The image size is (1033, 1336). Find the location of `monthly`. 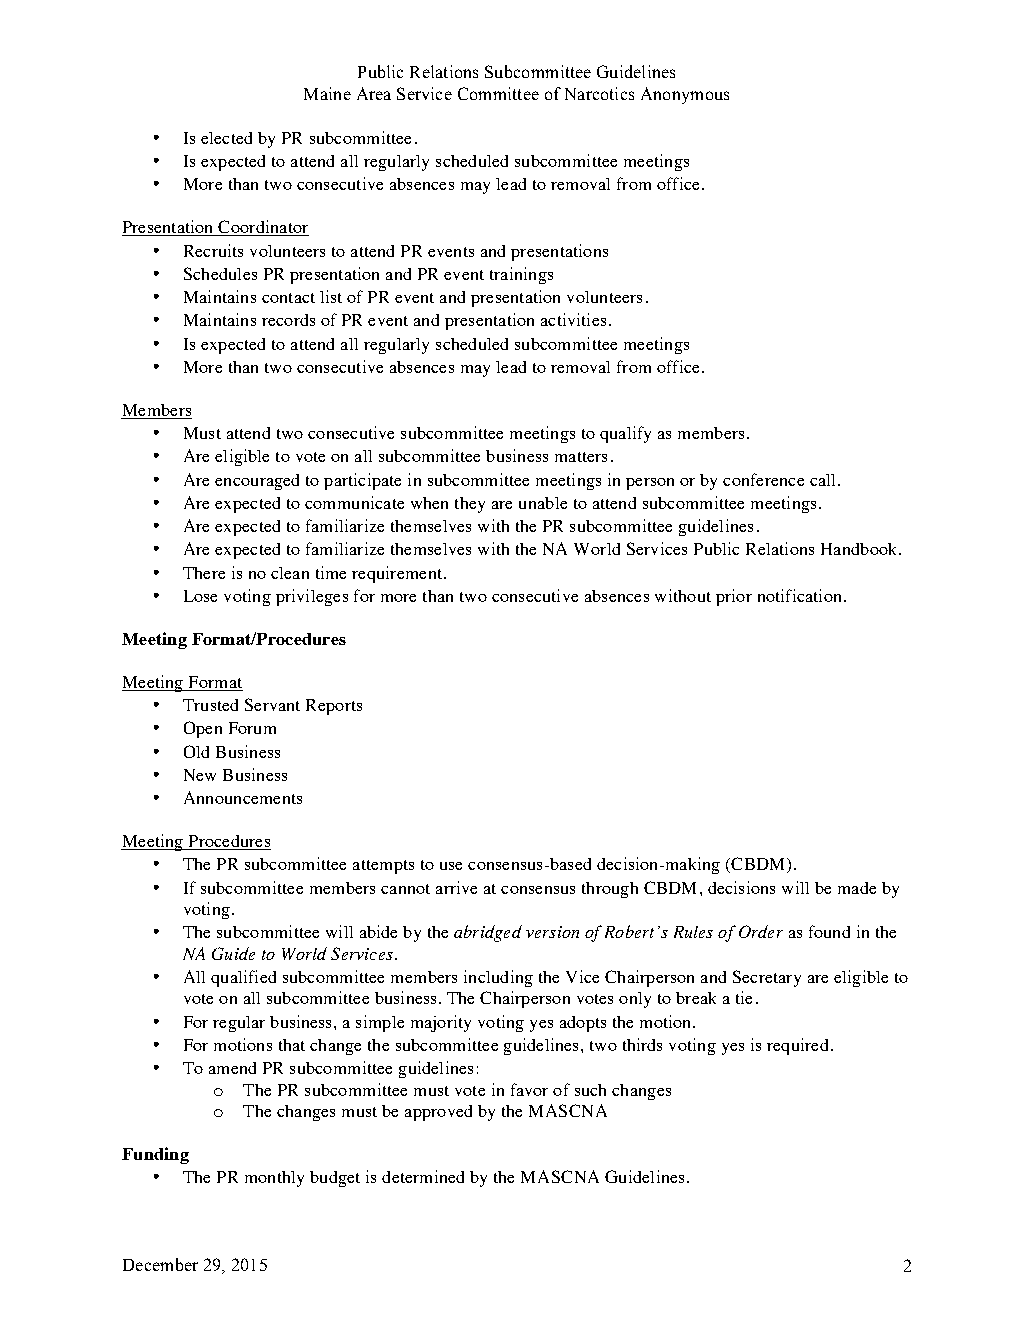

monthly is located at coordinates (274, 1179).
